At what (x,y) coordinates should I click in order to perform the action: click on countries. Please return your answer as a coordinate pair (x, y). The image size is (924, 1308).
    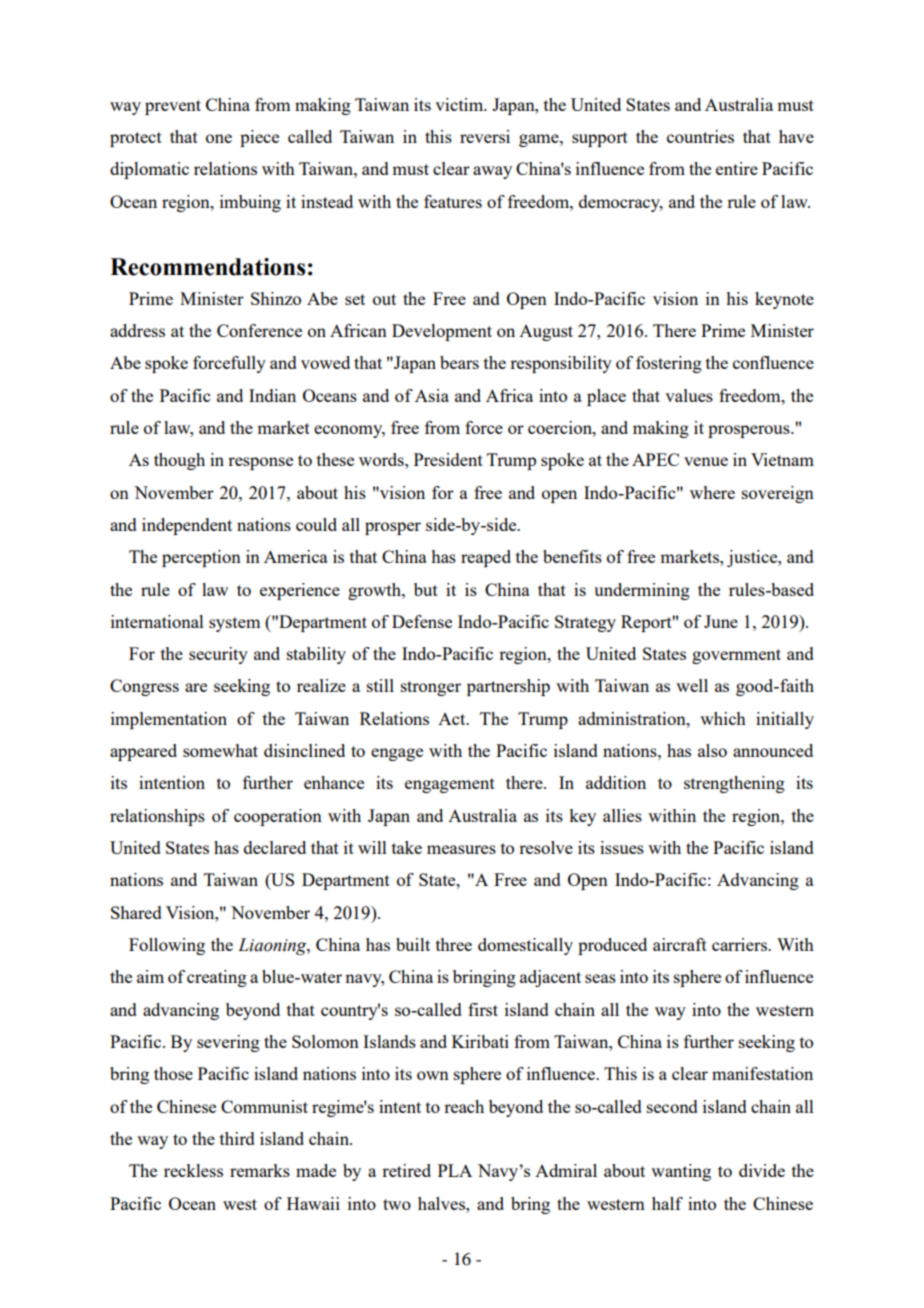
    Looking at the image, I should click on (700, 136).
